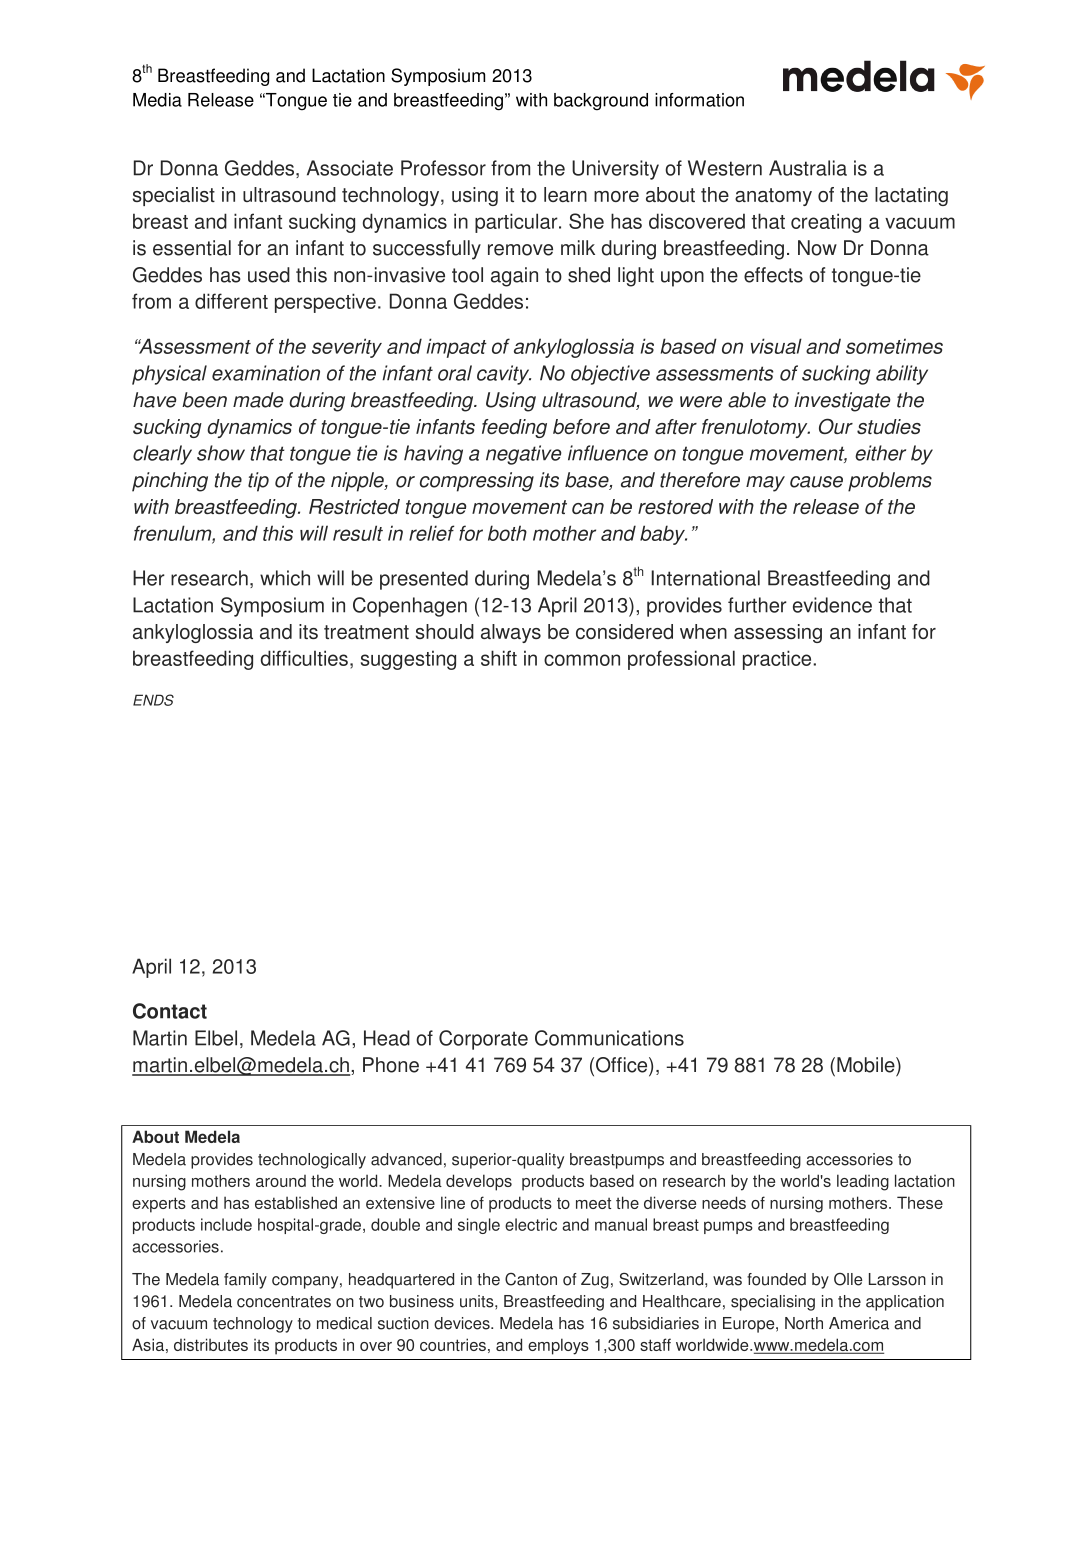 This screenshot has height=1545, width=1092. What do you see at coordinates (808, 168) in the screenshot?
I see `Australia` at bounding box center [808, 168].
